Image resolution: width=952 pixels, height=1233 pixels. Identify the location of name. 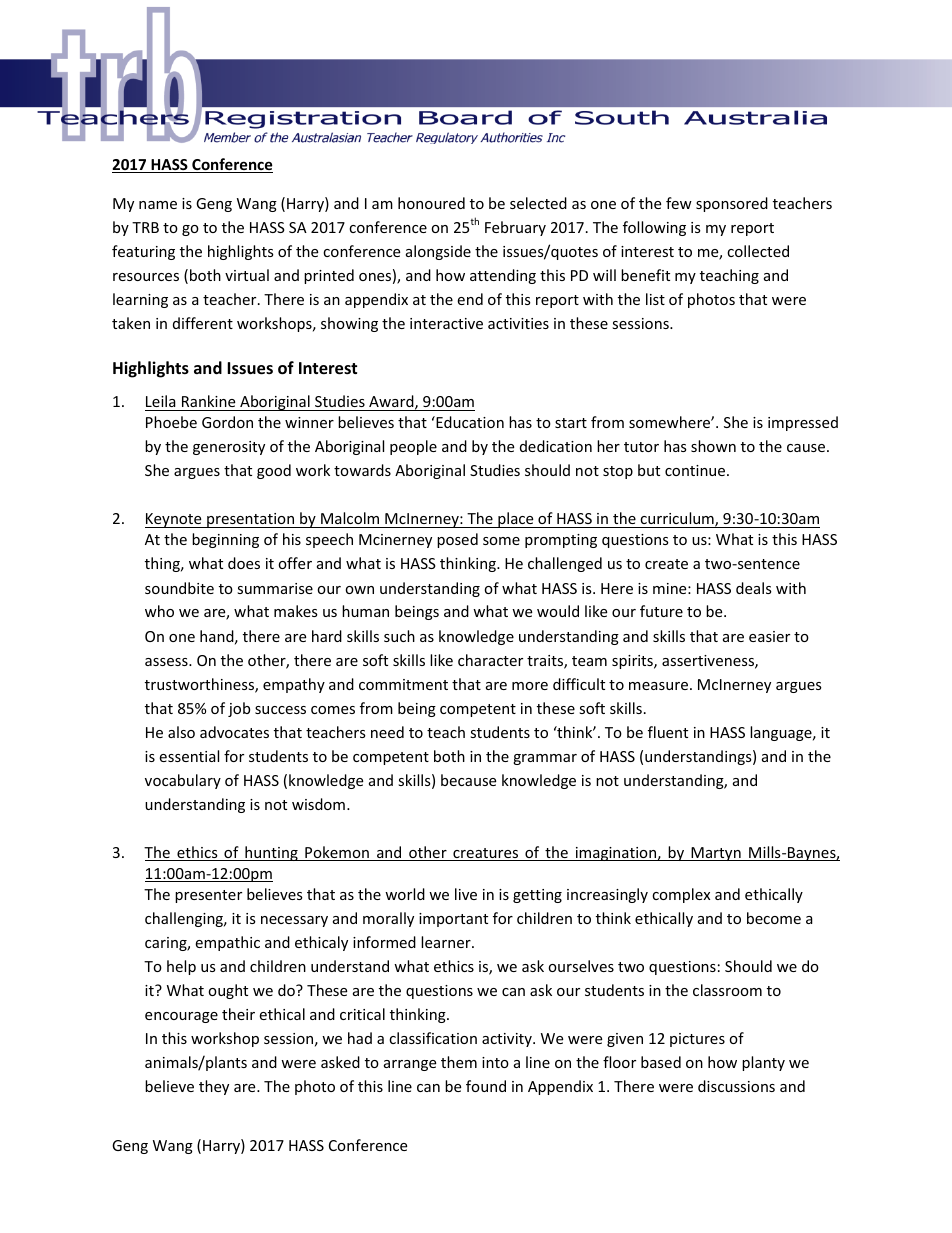
(158, 205).
